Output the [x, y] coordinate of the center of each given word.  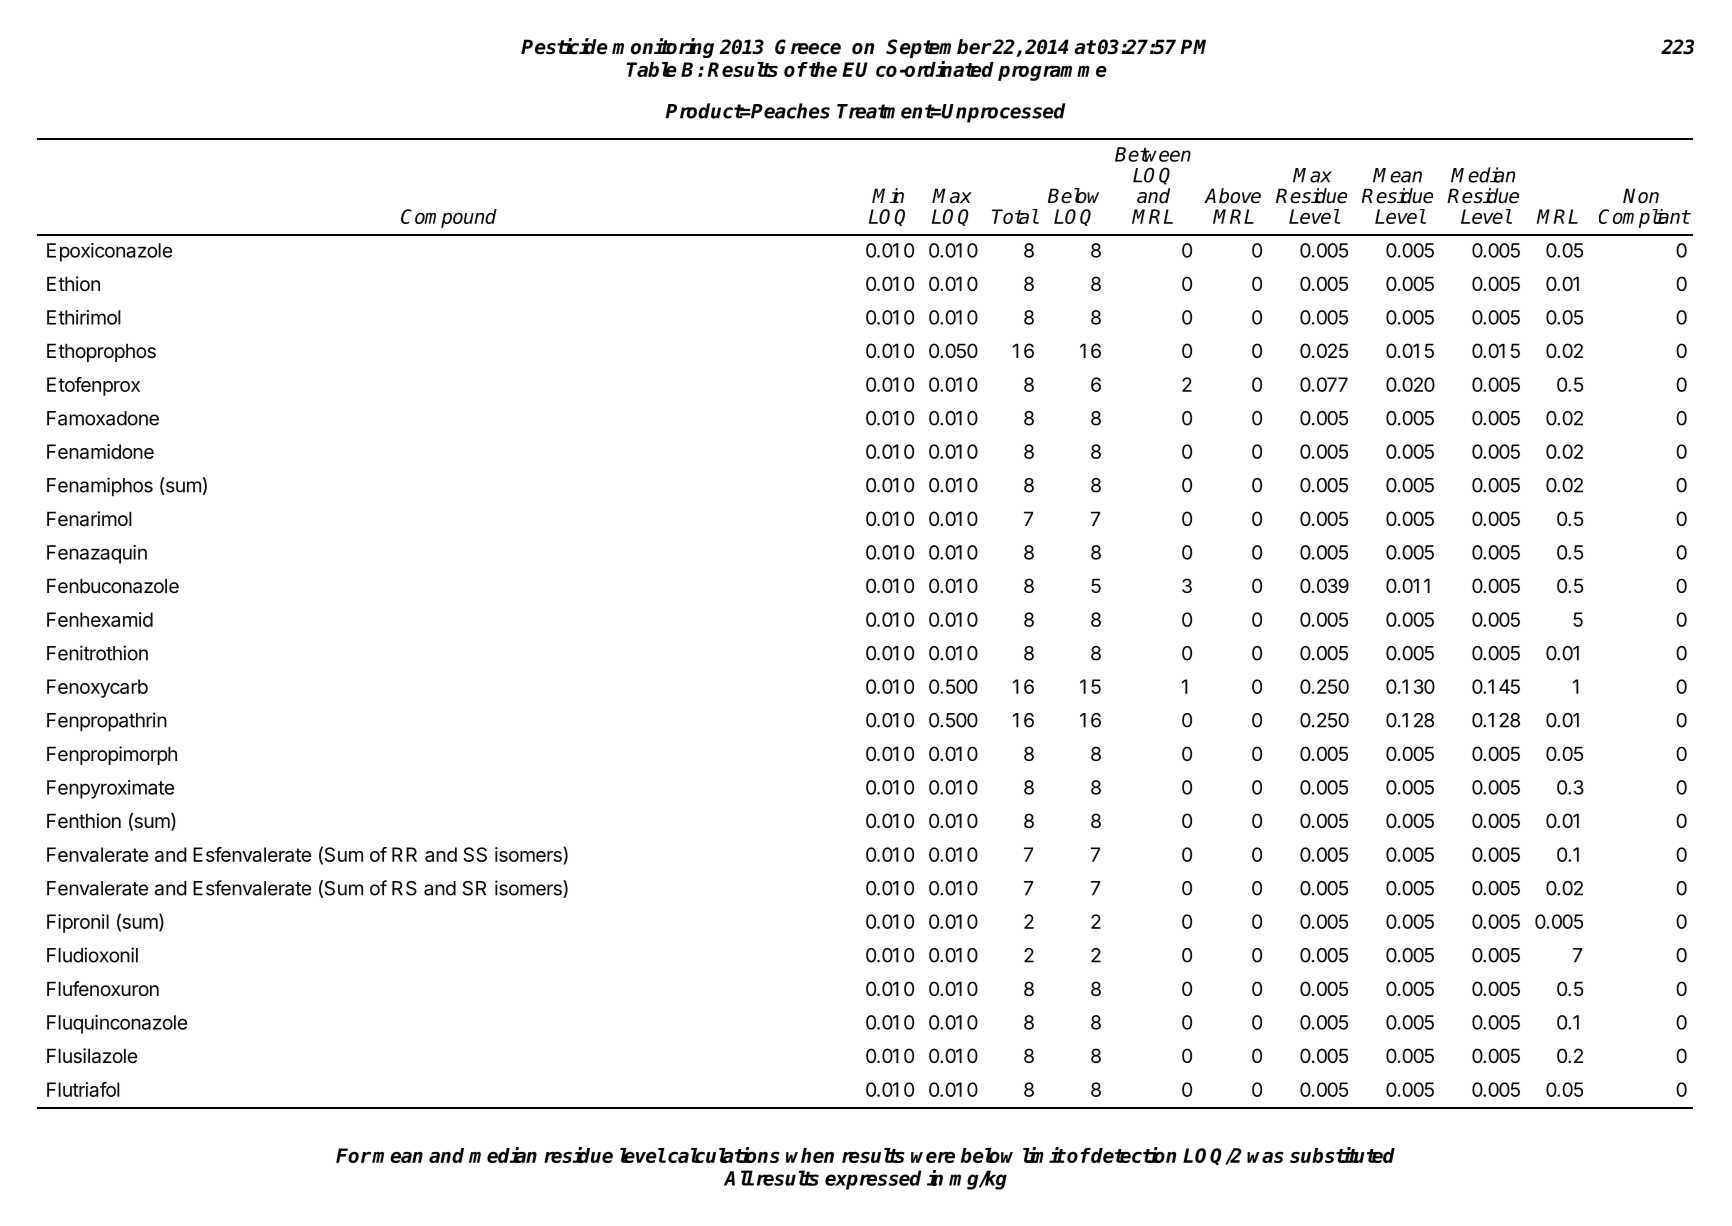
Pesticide [564, 46]
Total [1015, 216]
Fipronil [78, 923]
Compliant [1644, 218]
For [353, 1155]
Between [1153, 154]
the [822, 69]
